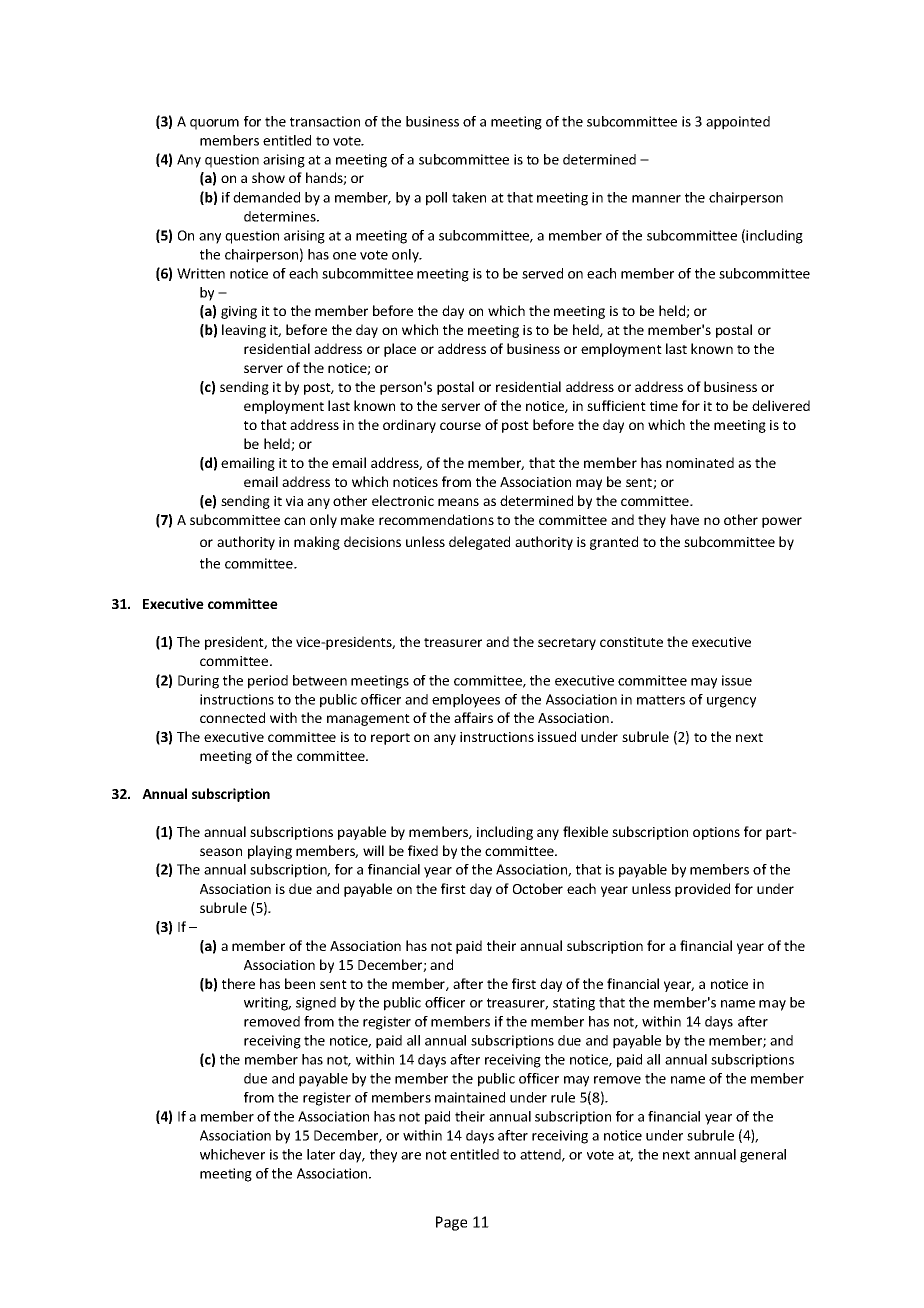  What do you see at coordinates (268, 682) in the screenshot?
I see `period` at bounding box center [268, 682].
